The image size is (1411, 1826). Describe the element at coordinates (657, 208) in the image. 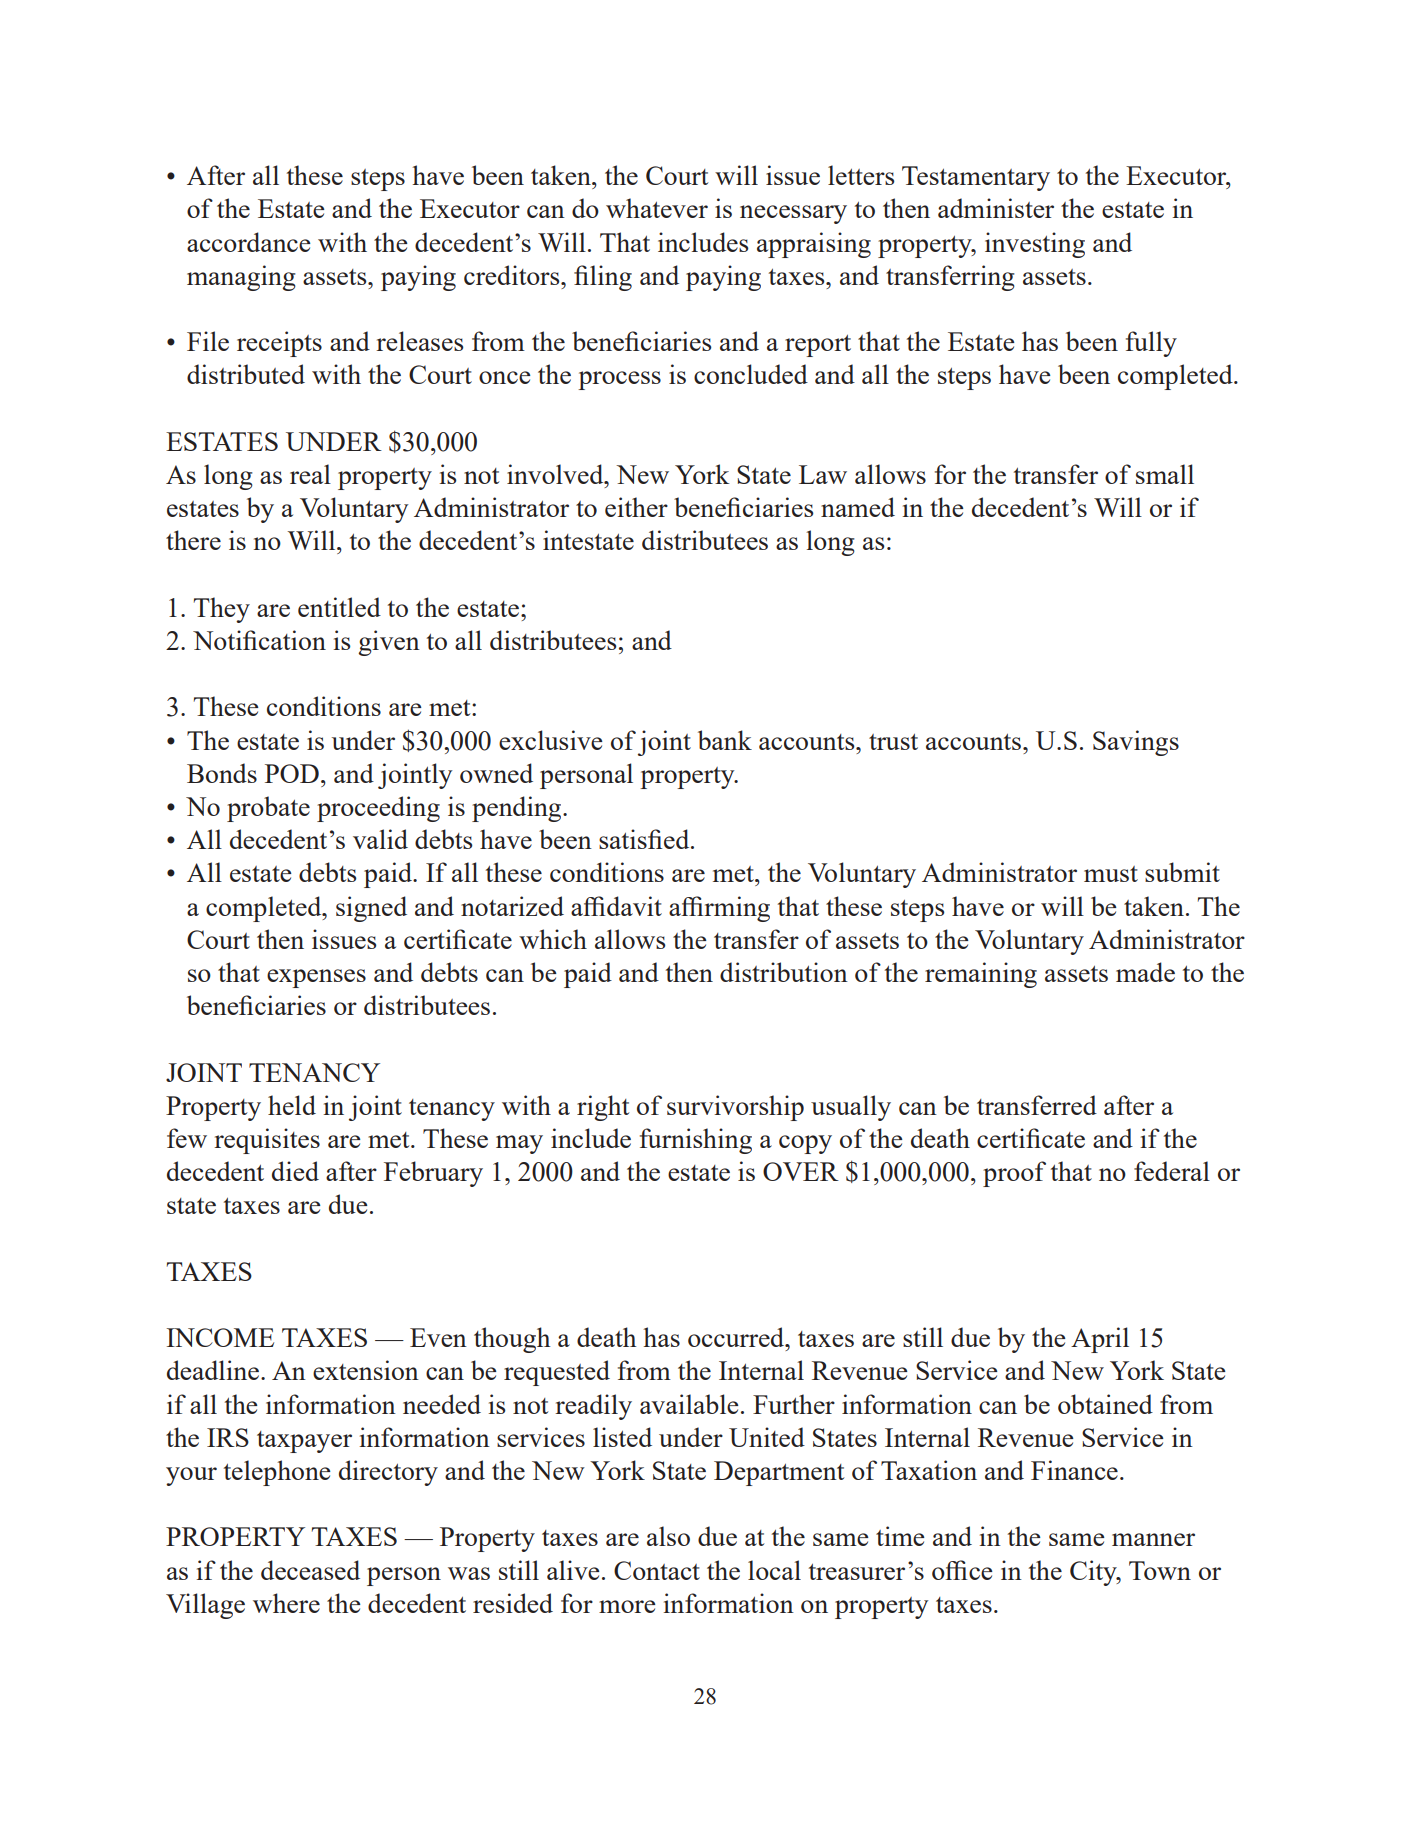

I see `whatever` at that location.
